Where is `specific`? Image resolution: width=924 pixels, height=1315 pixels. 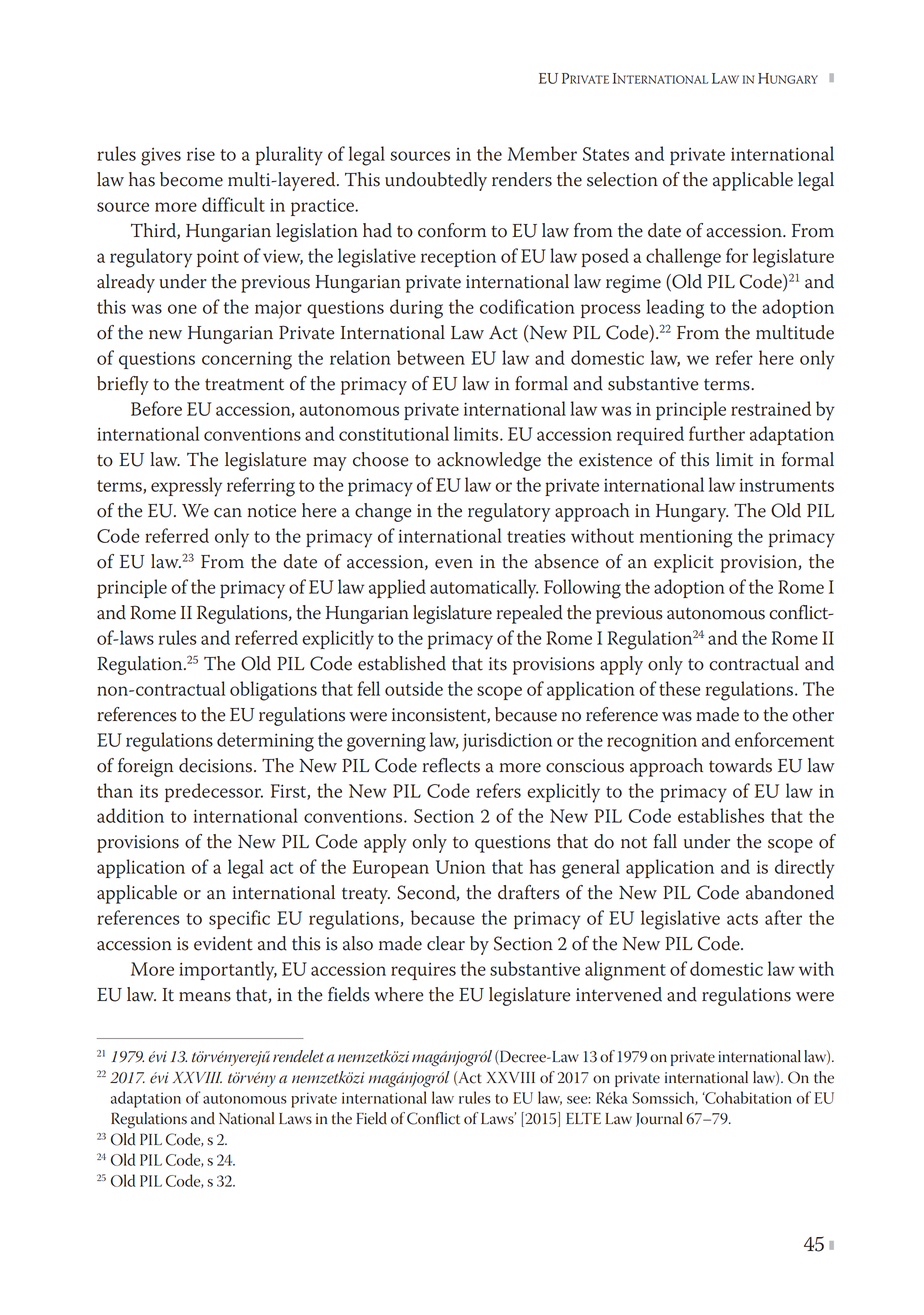 specific is located at coordinates (239, 919).
